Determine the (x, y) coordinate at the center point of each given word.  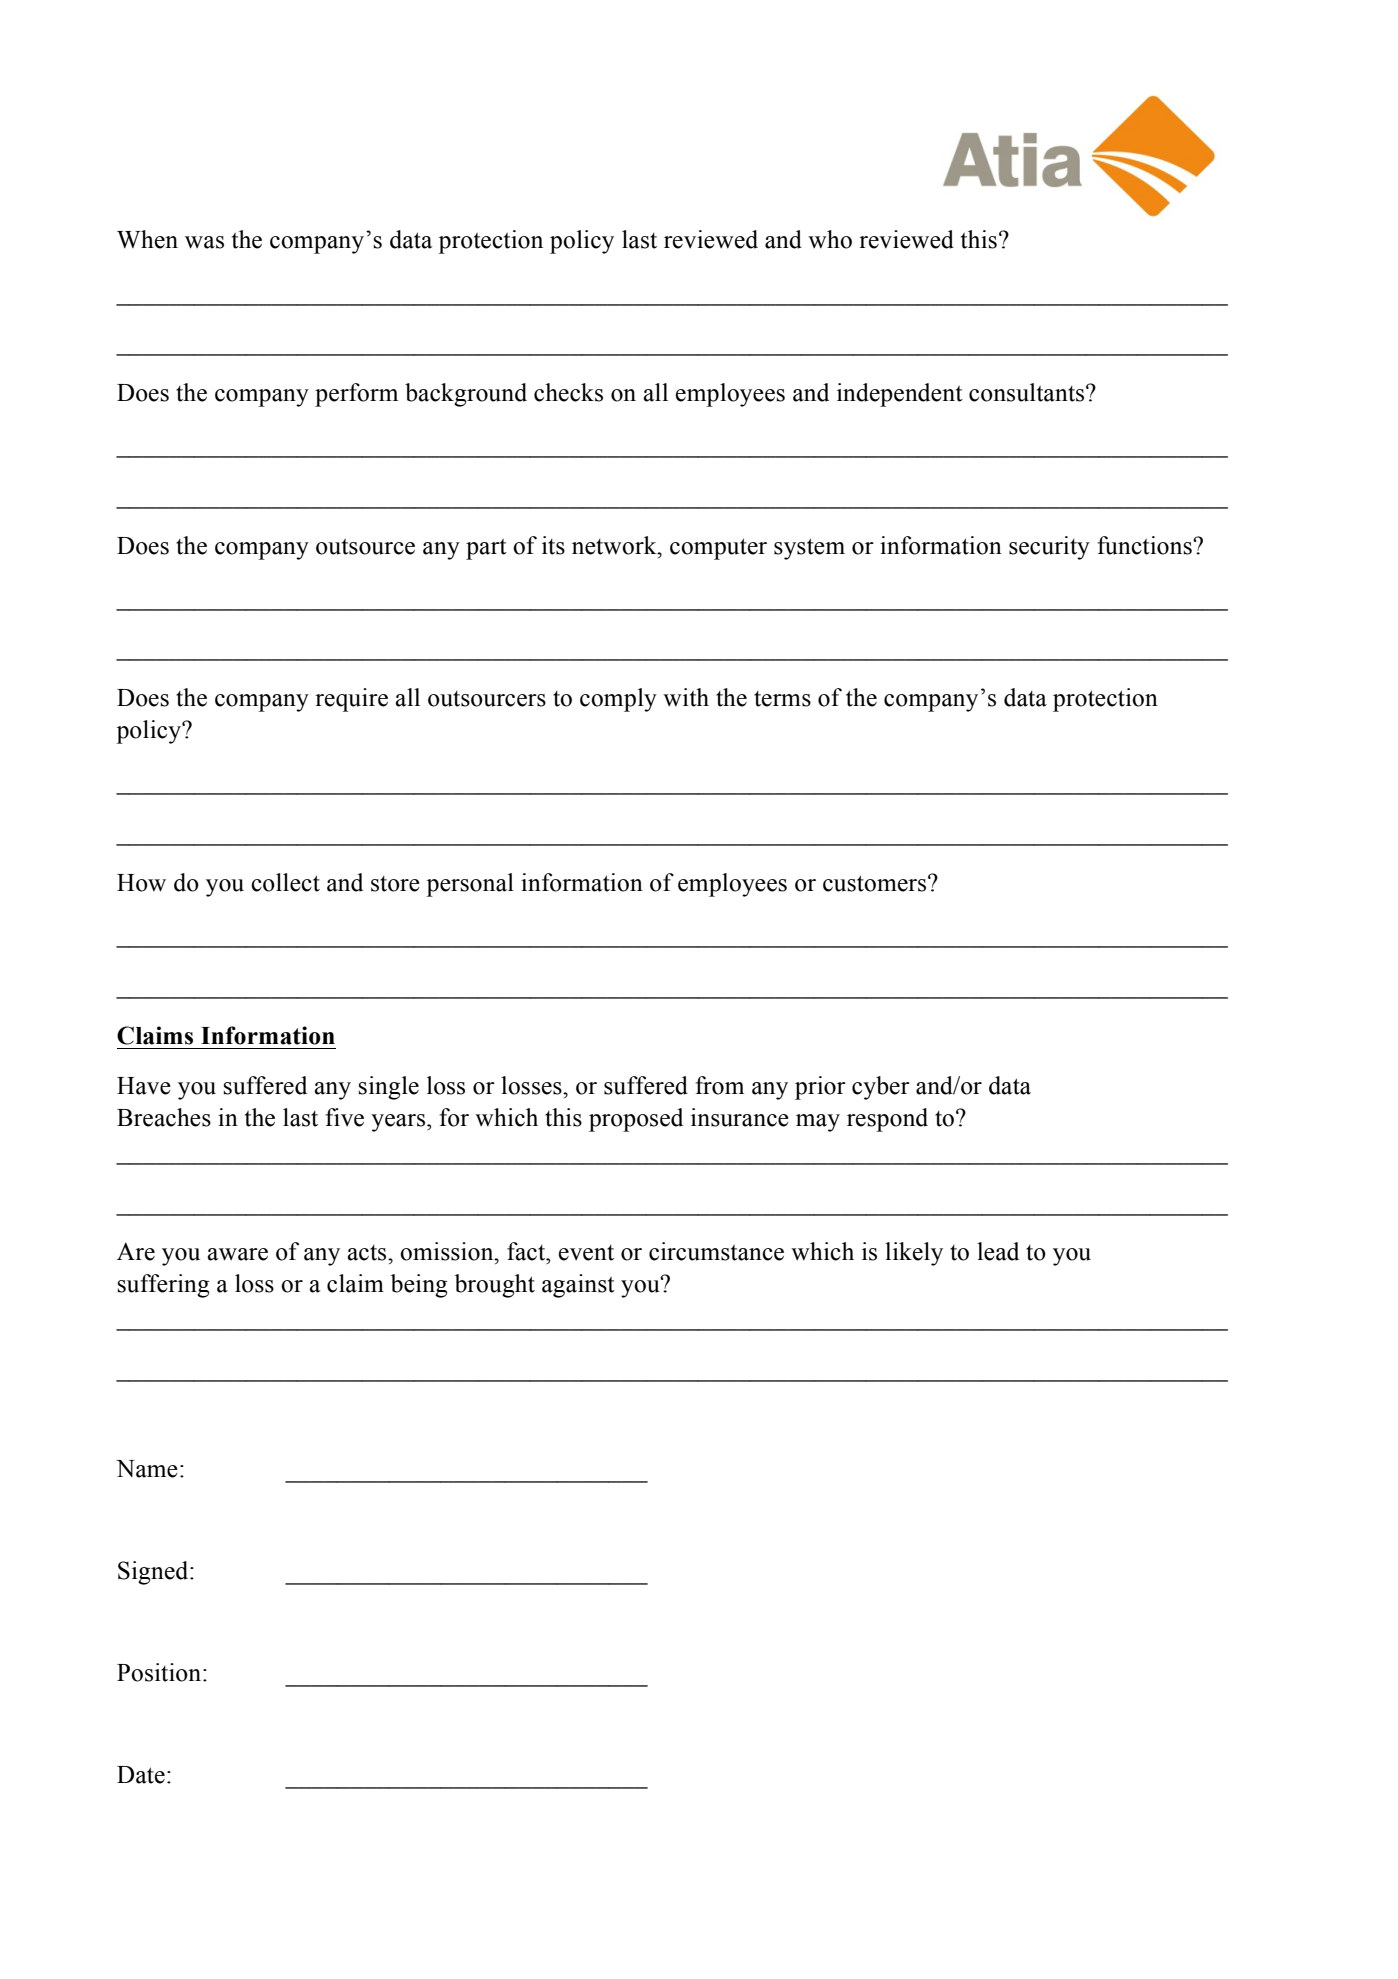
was (204, 242)
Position (160, 1672)
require (351, 700)
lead (998, 1251)
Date (141, 1775)
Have (144, 1086)
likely (914, 1254)
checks (568, 392)
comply (618, 700)
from (719, 1085)
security (1049, 548)
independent (900, 395)
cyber (881, 1088)
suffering (163, 1286)
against (578, 1286)
